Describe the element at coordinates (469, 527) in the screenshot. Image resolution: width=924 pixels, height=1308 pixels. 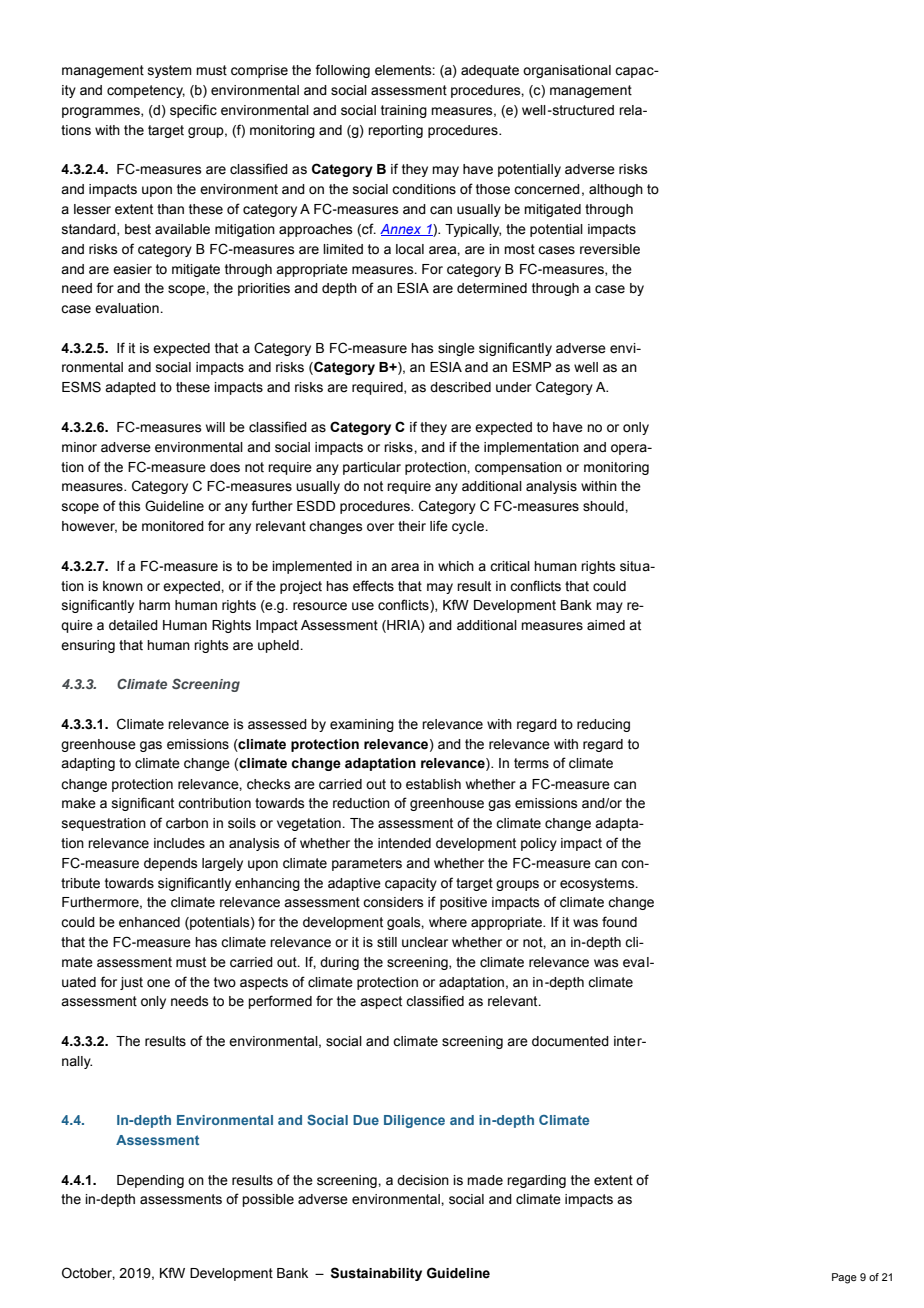
I see `cycle` at that location.
